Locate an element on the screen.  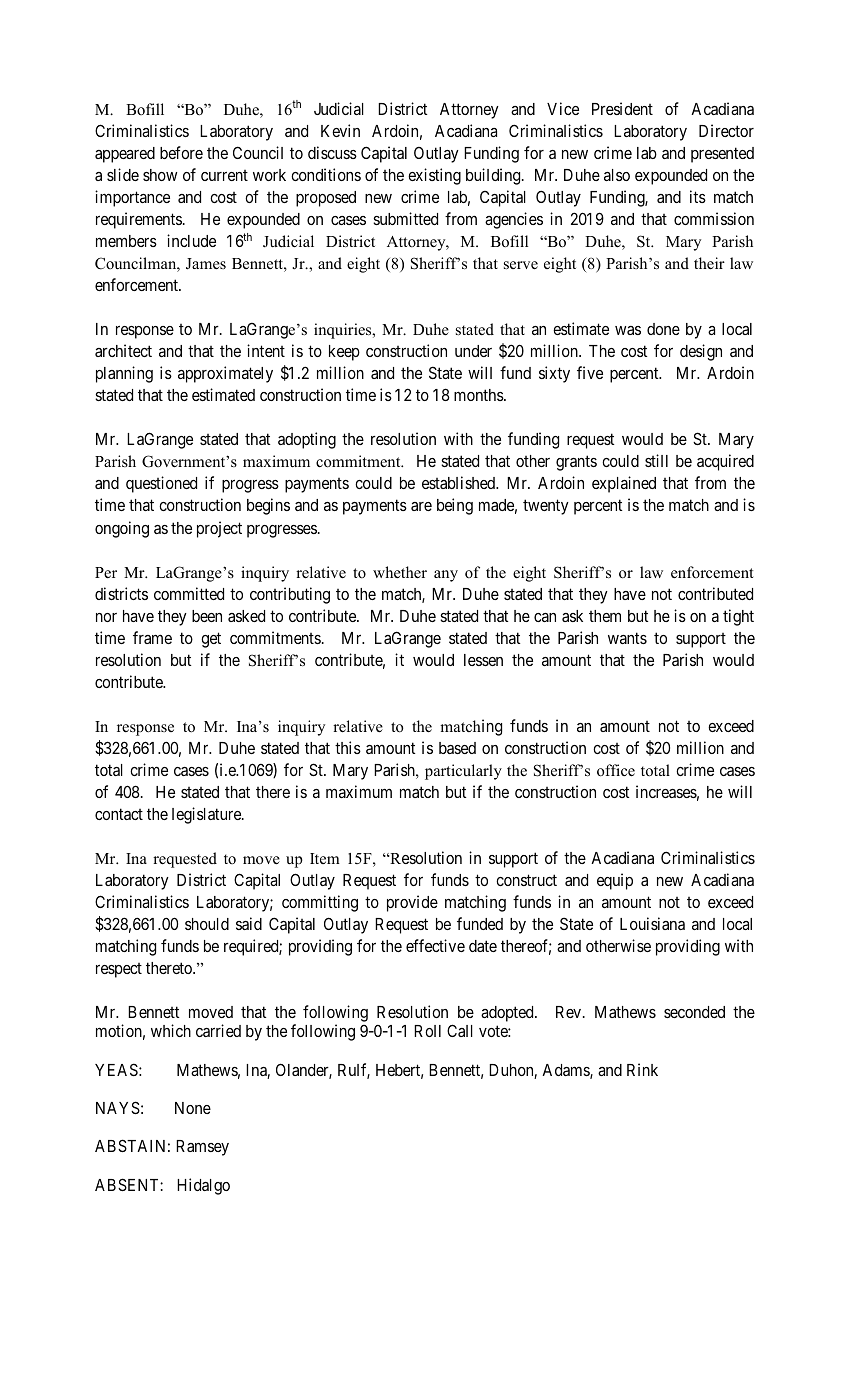
Ramsey is located at coordinates (202, 1148).
